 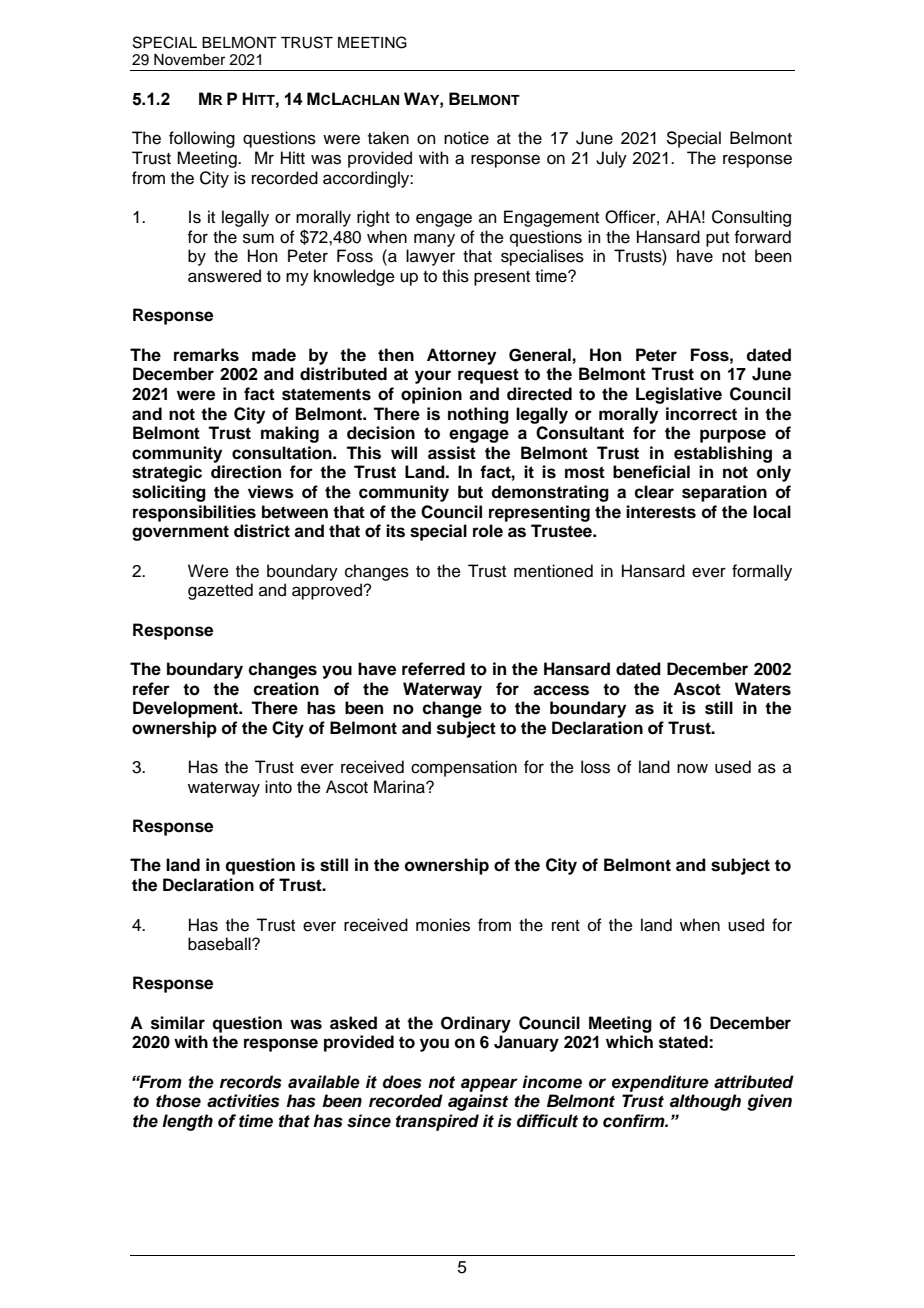 I want to click on nothing, so click(x=478, y=415).
